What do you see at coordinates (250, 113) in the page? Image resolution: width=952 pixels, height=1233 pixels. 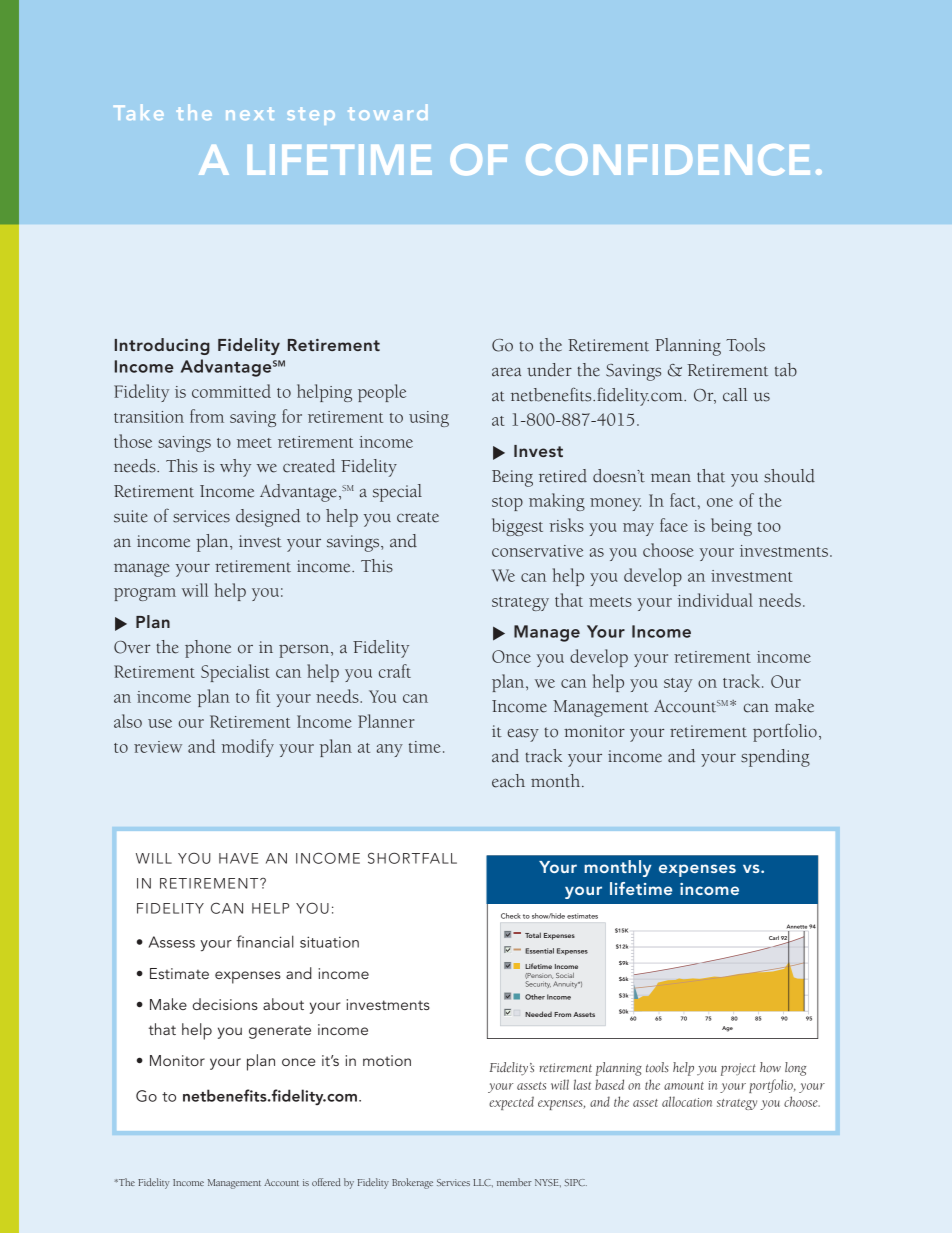 I see `next` at bounding box center [250, 113].
